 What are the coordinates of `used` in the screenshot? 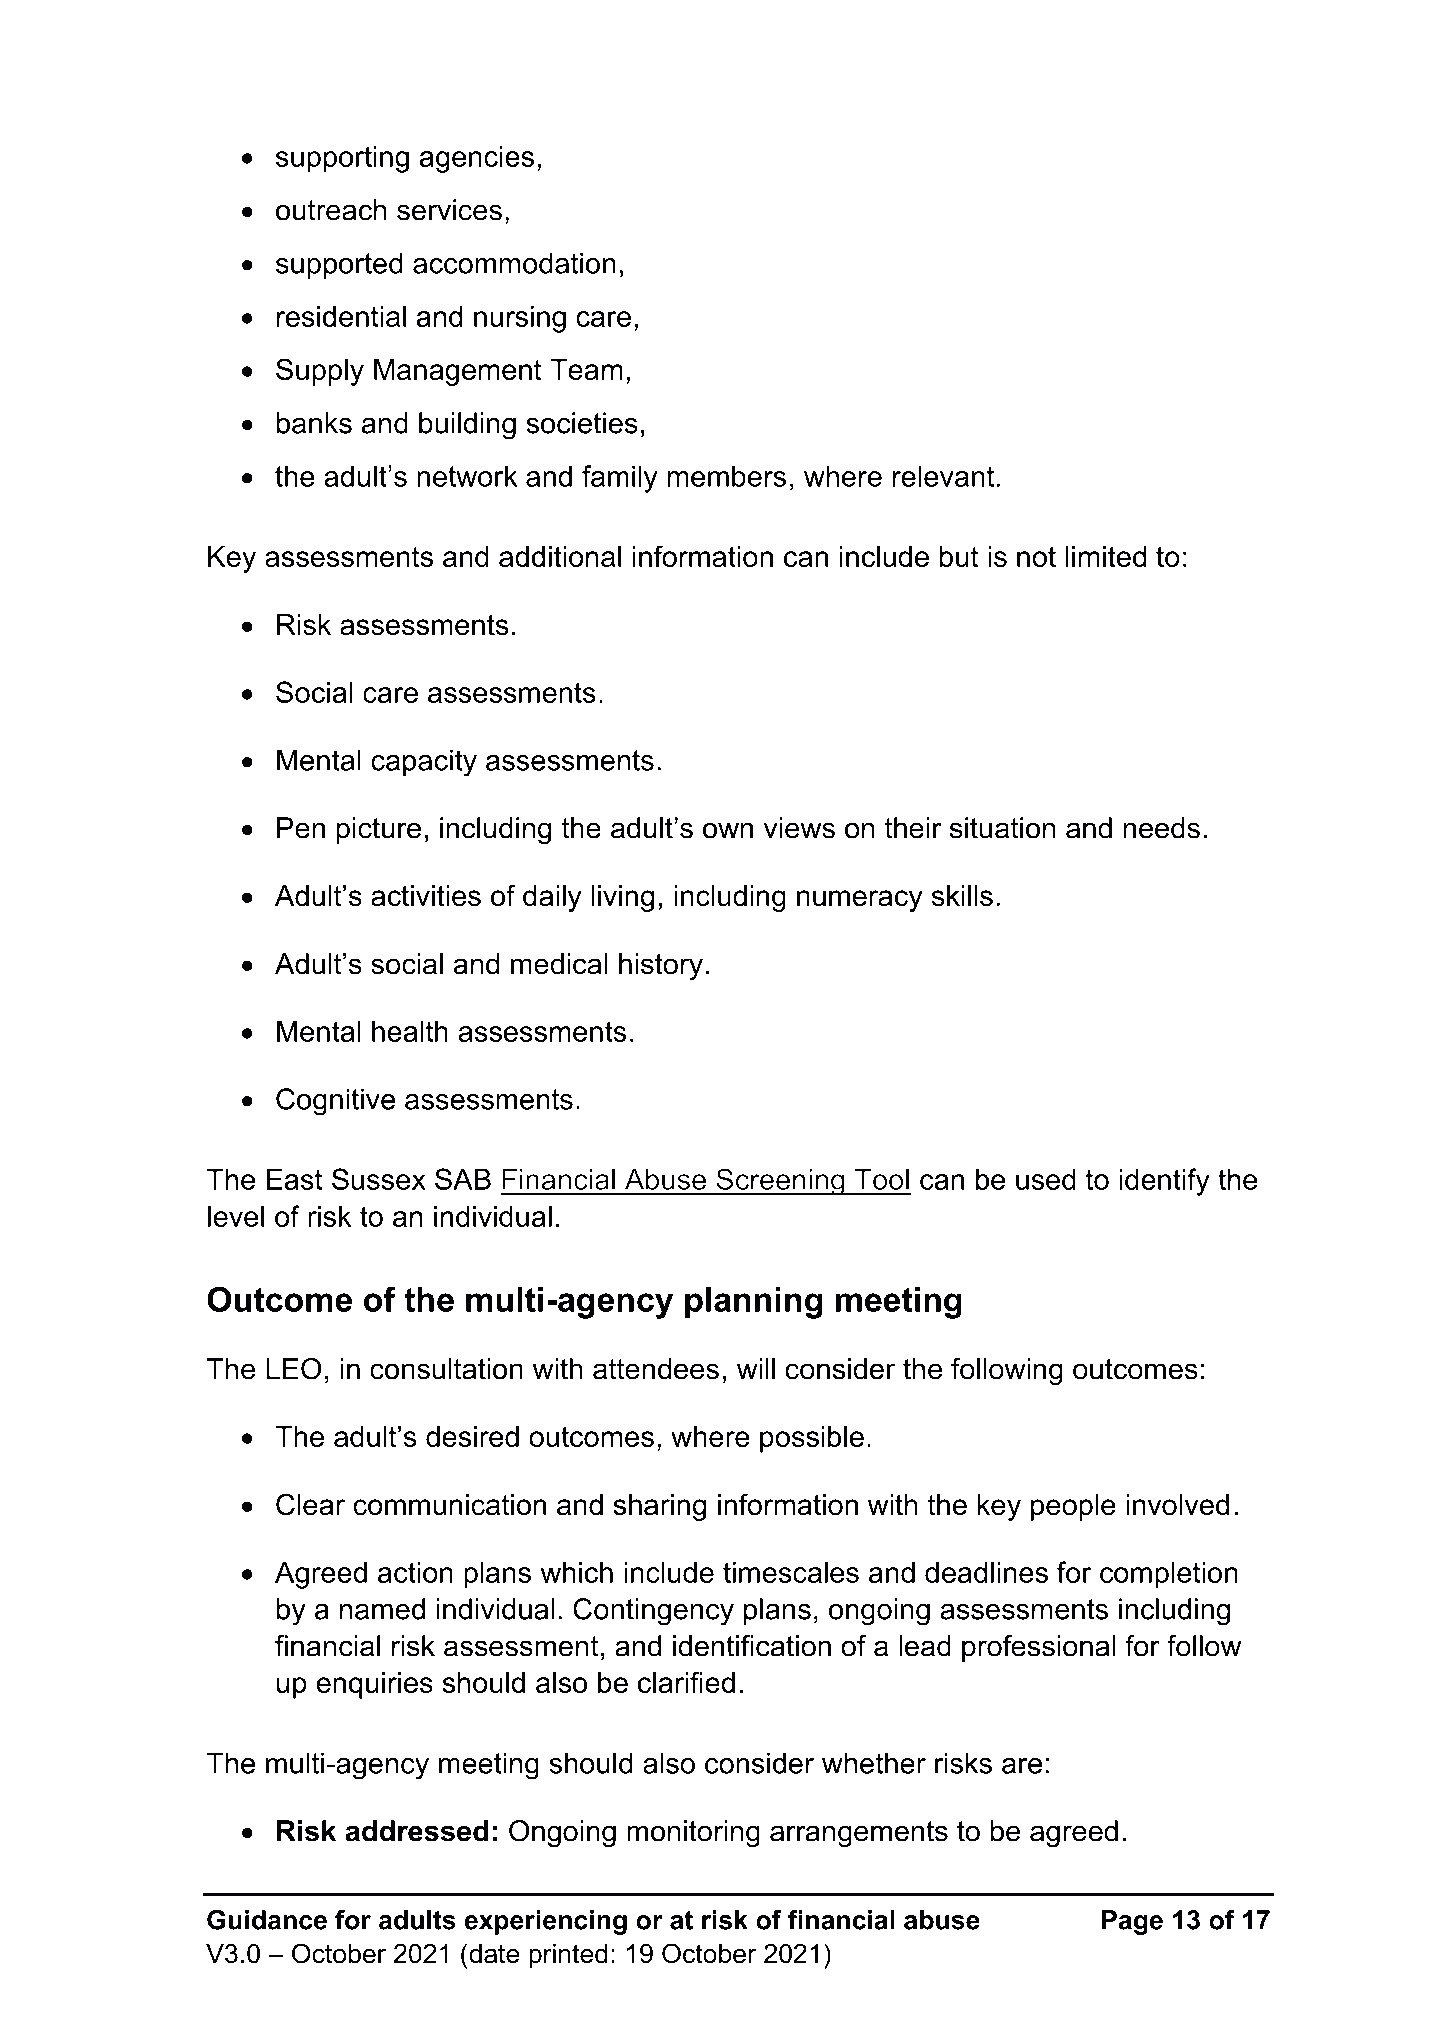 It's located at (1046, 1179).
